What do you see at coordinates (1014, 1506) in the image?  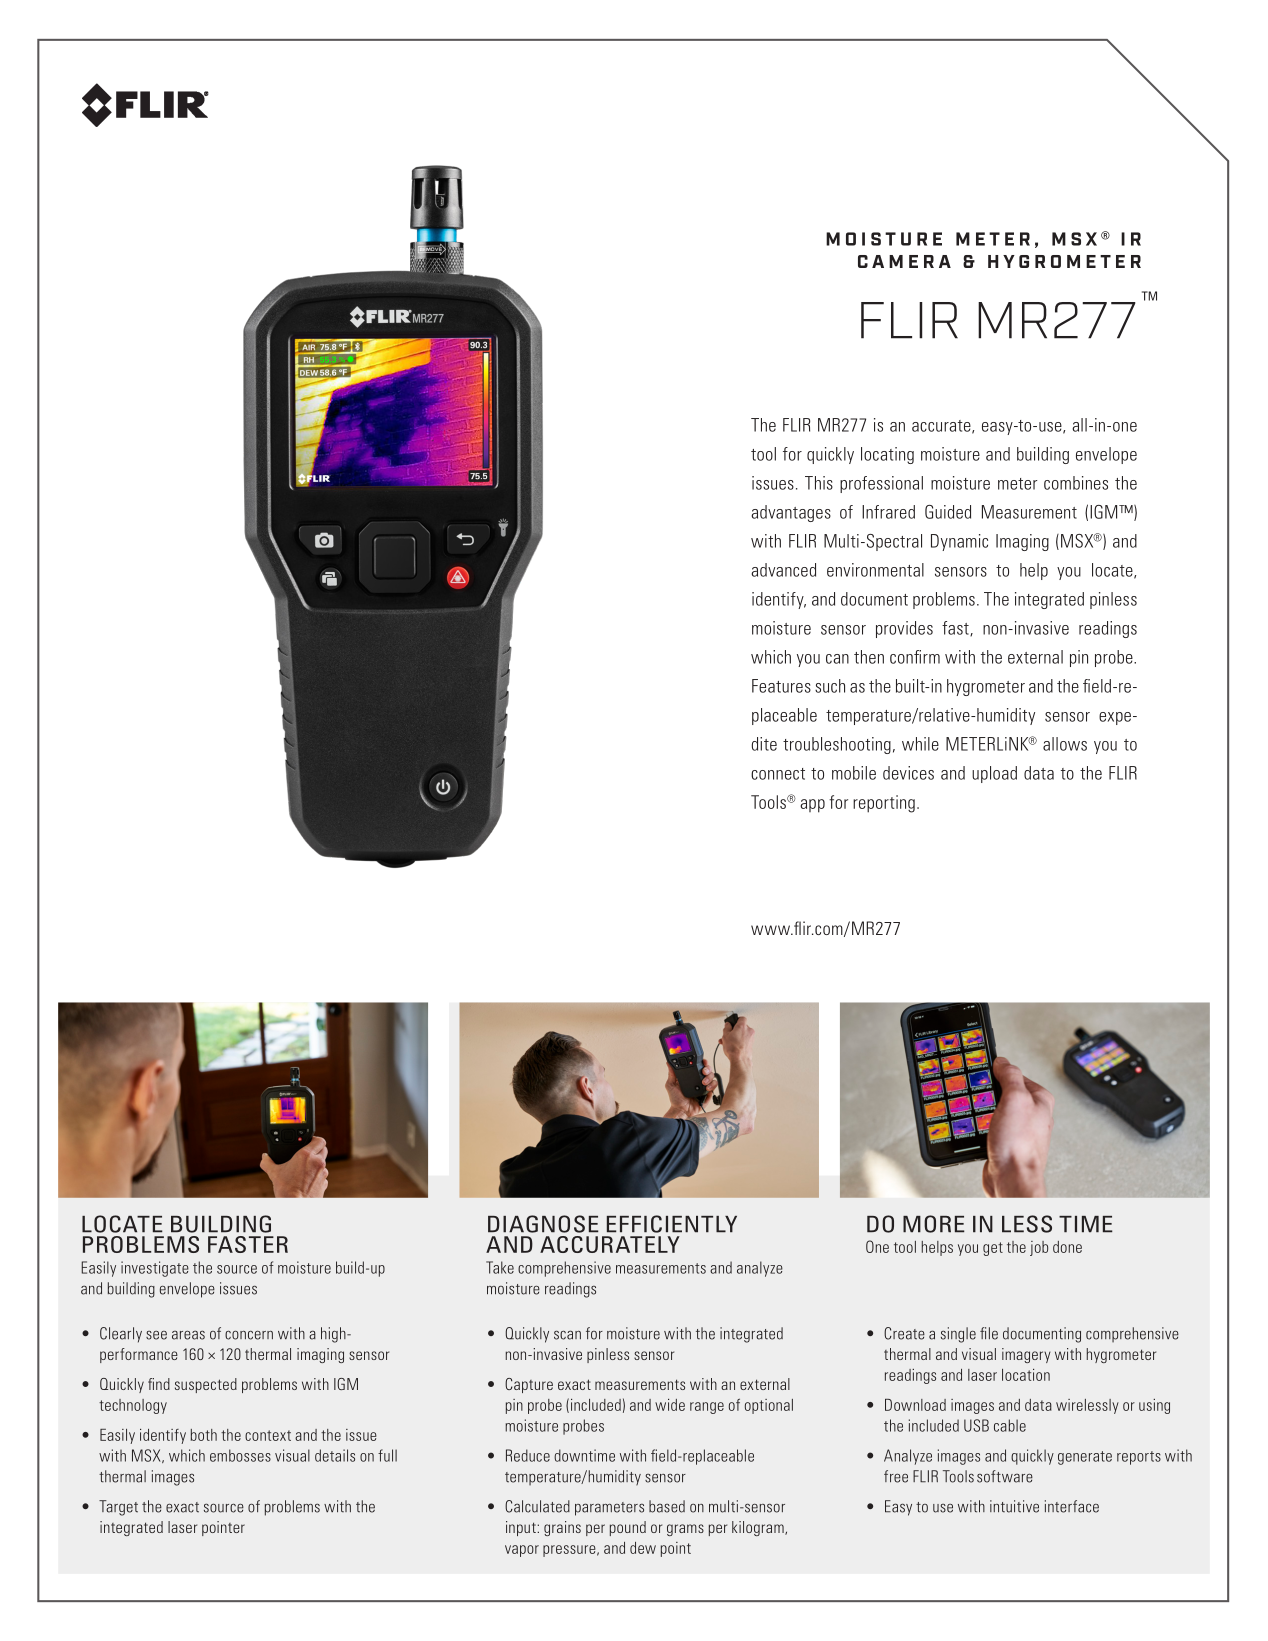 I see `intuitive` at bounding box center [1014, 1506].
